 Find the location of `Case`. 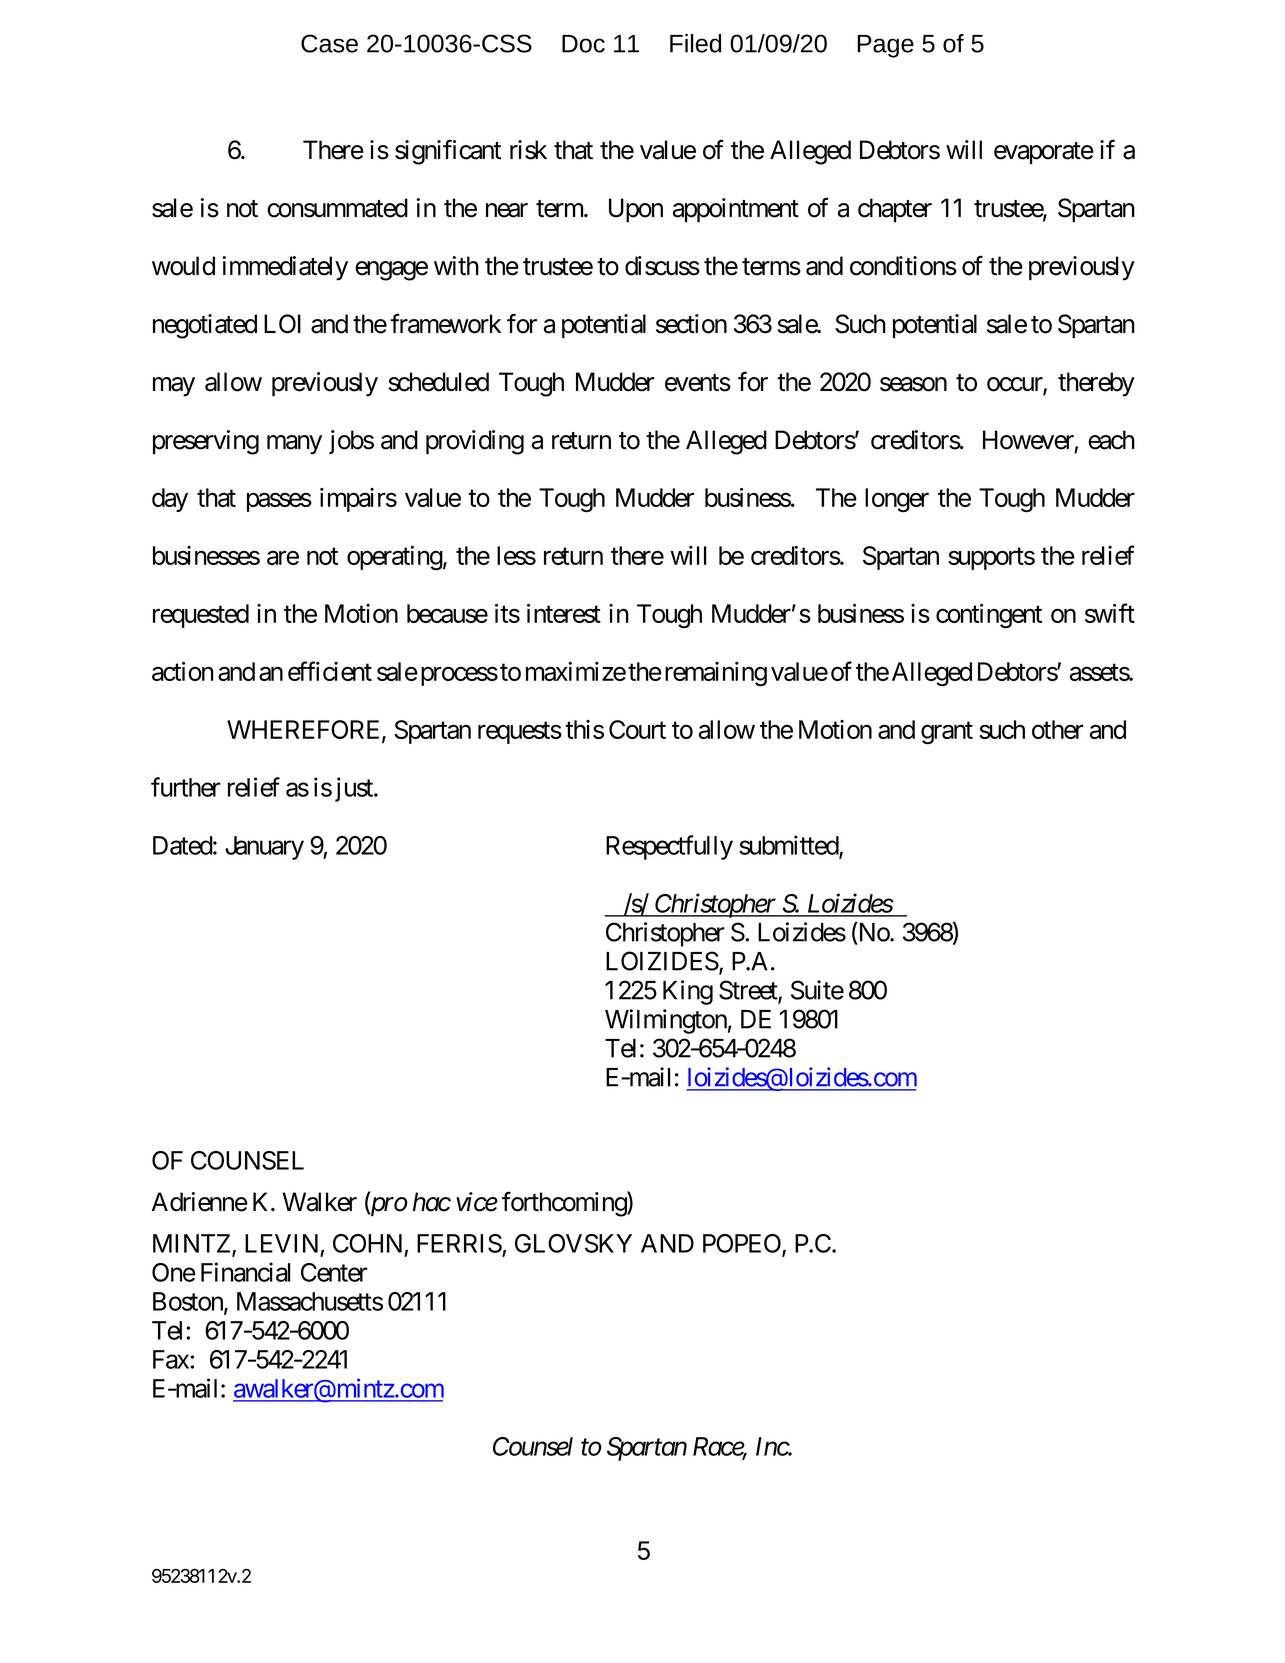

Case is located at coordinates (329, 43).
